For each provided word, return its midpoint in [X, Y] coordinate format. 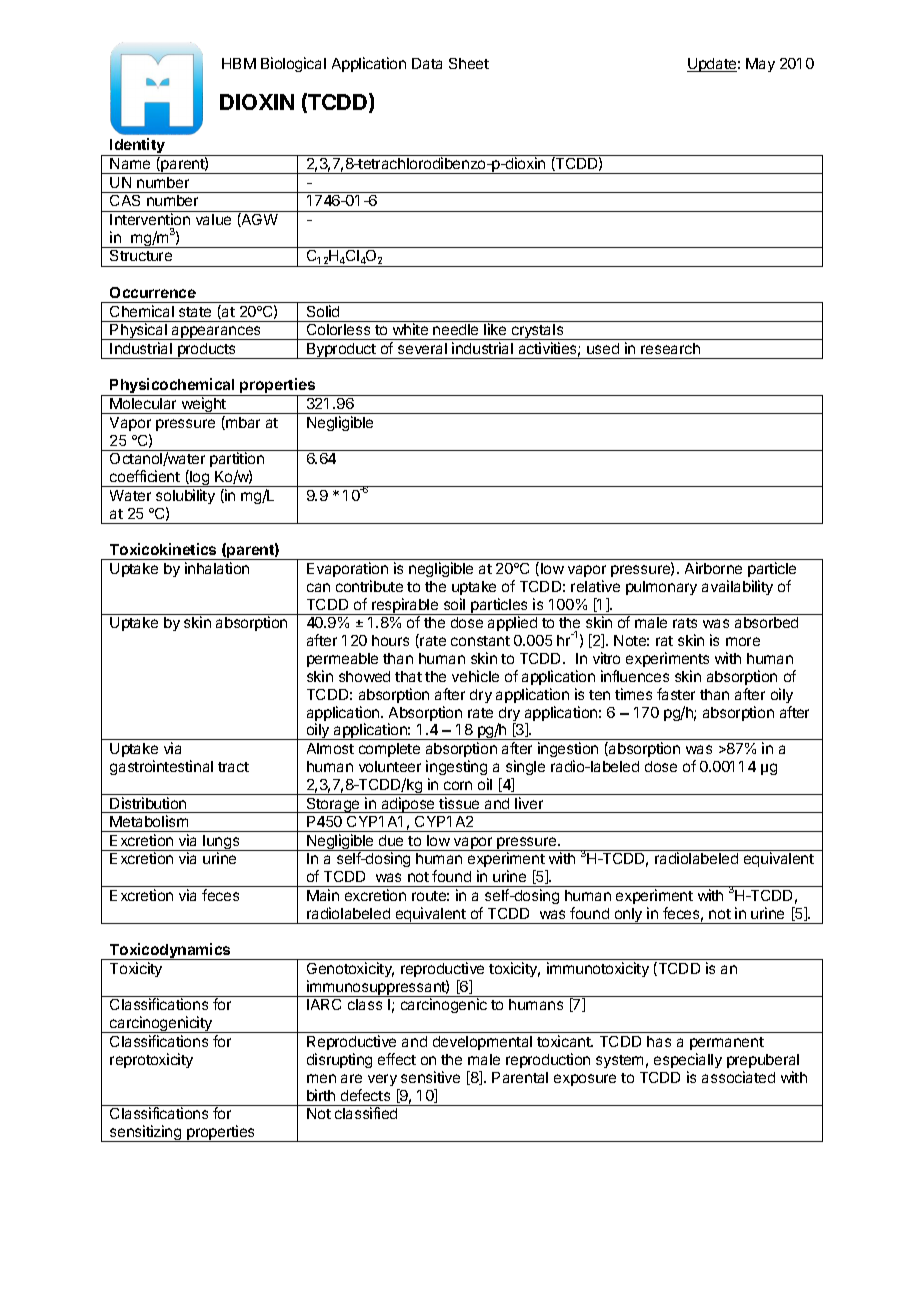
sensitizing [146, 1133]
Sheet [469, 63]
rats [685, 623]
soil [454, 604]
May [760, 65]
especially [688, 1060]
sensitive [430, 1077]
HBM [239, 63]
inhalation [217, 568]
